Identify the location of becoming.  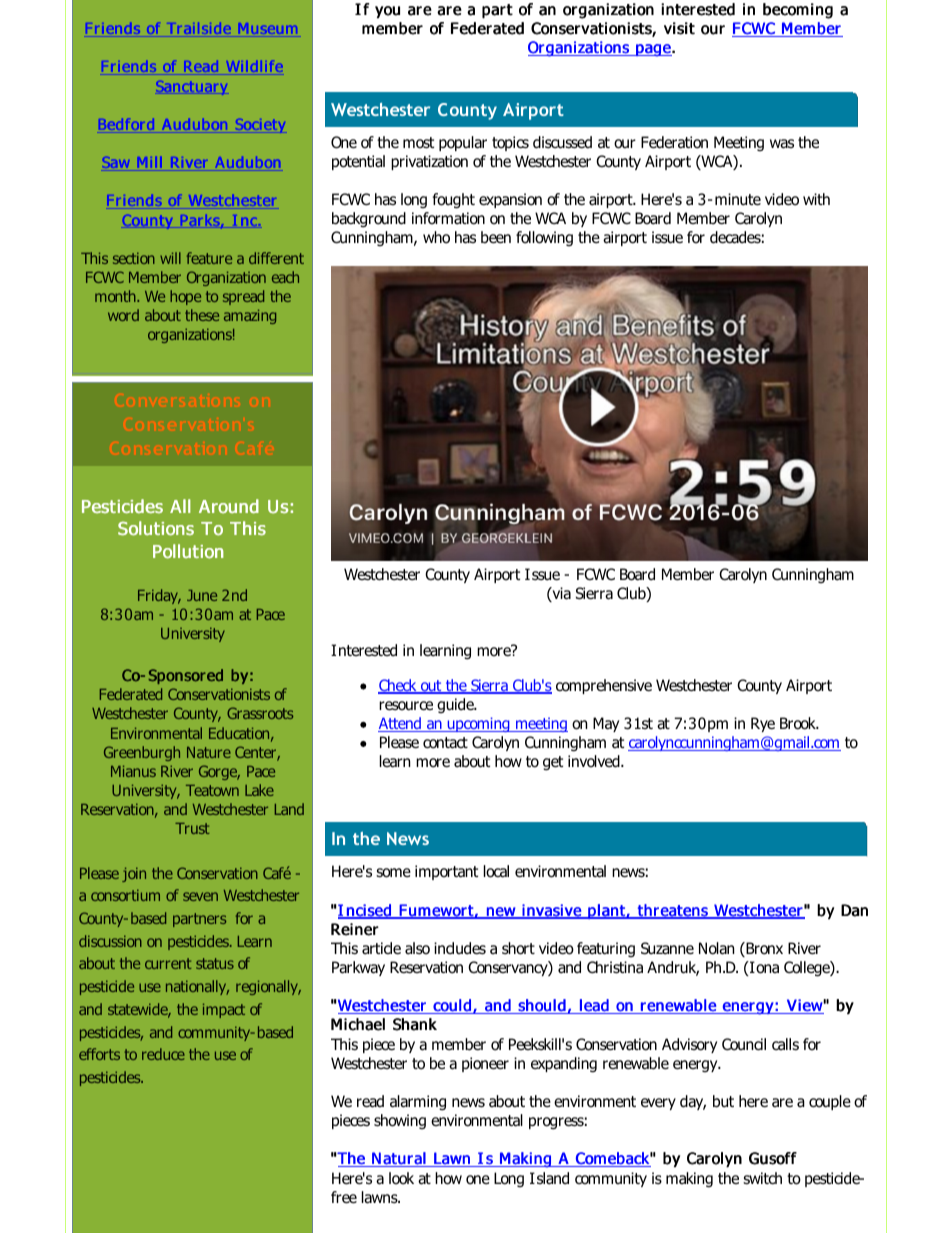
(798, 11).
